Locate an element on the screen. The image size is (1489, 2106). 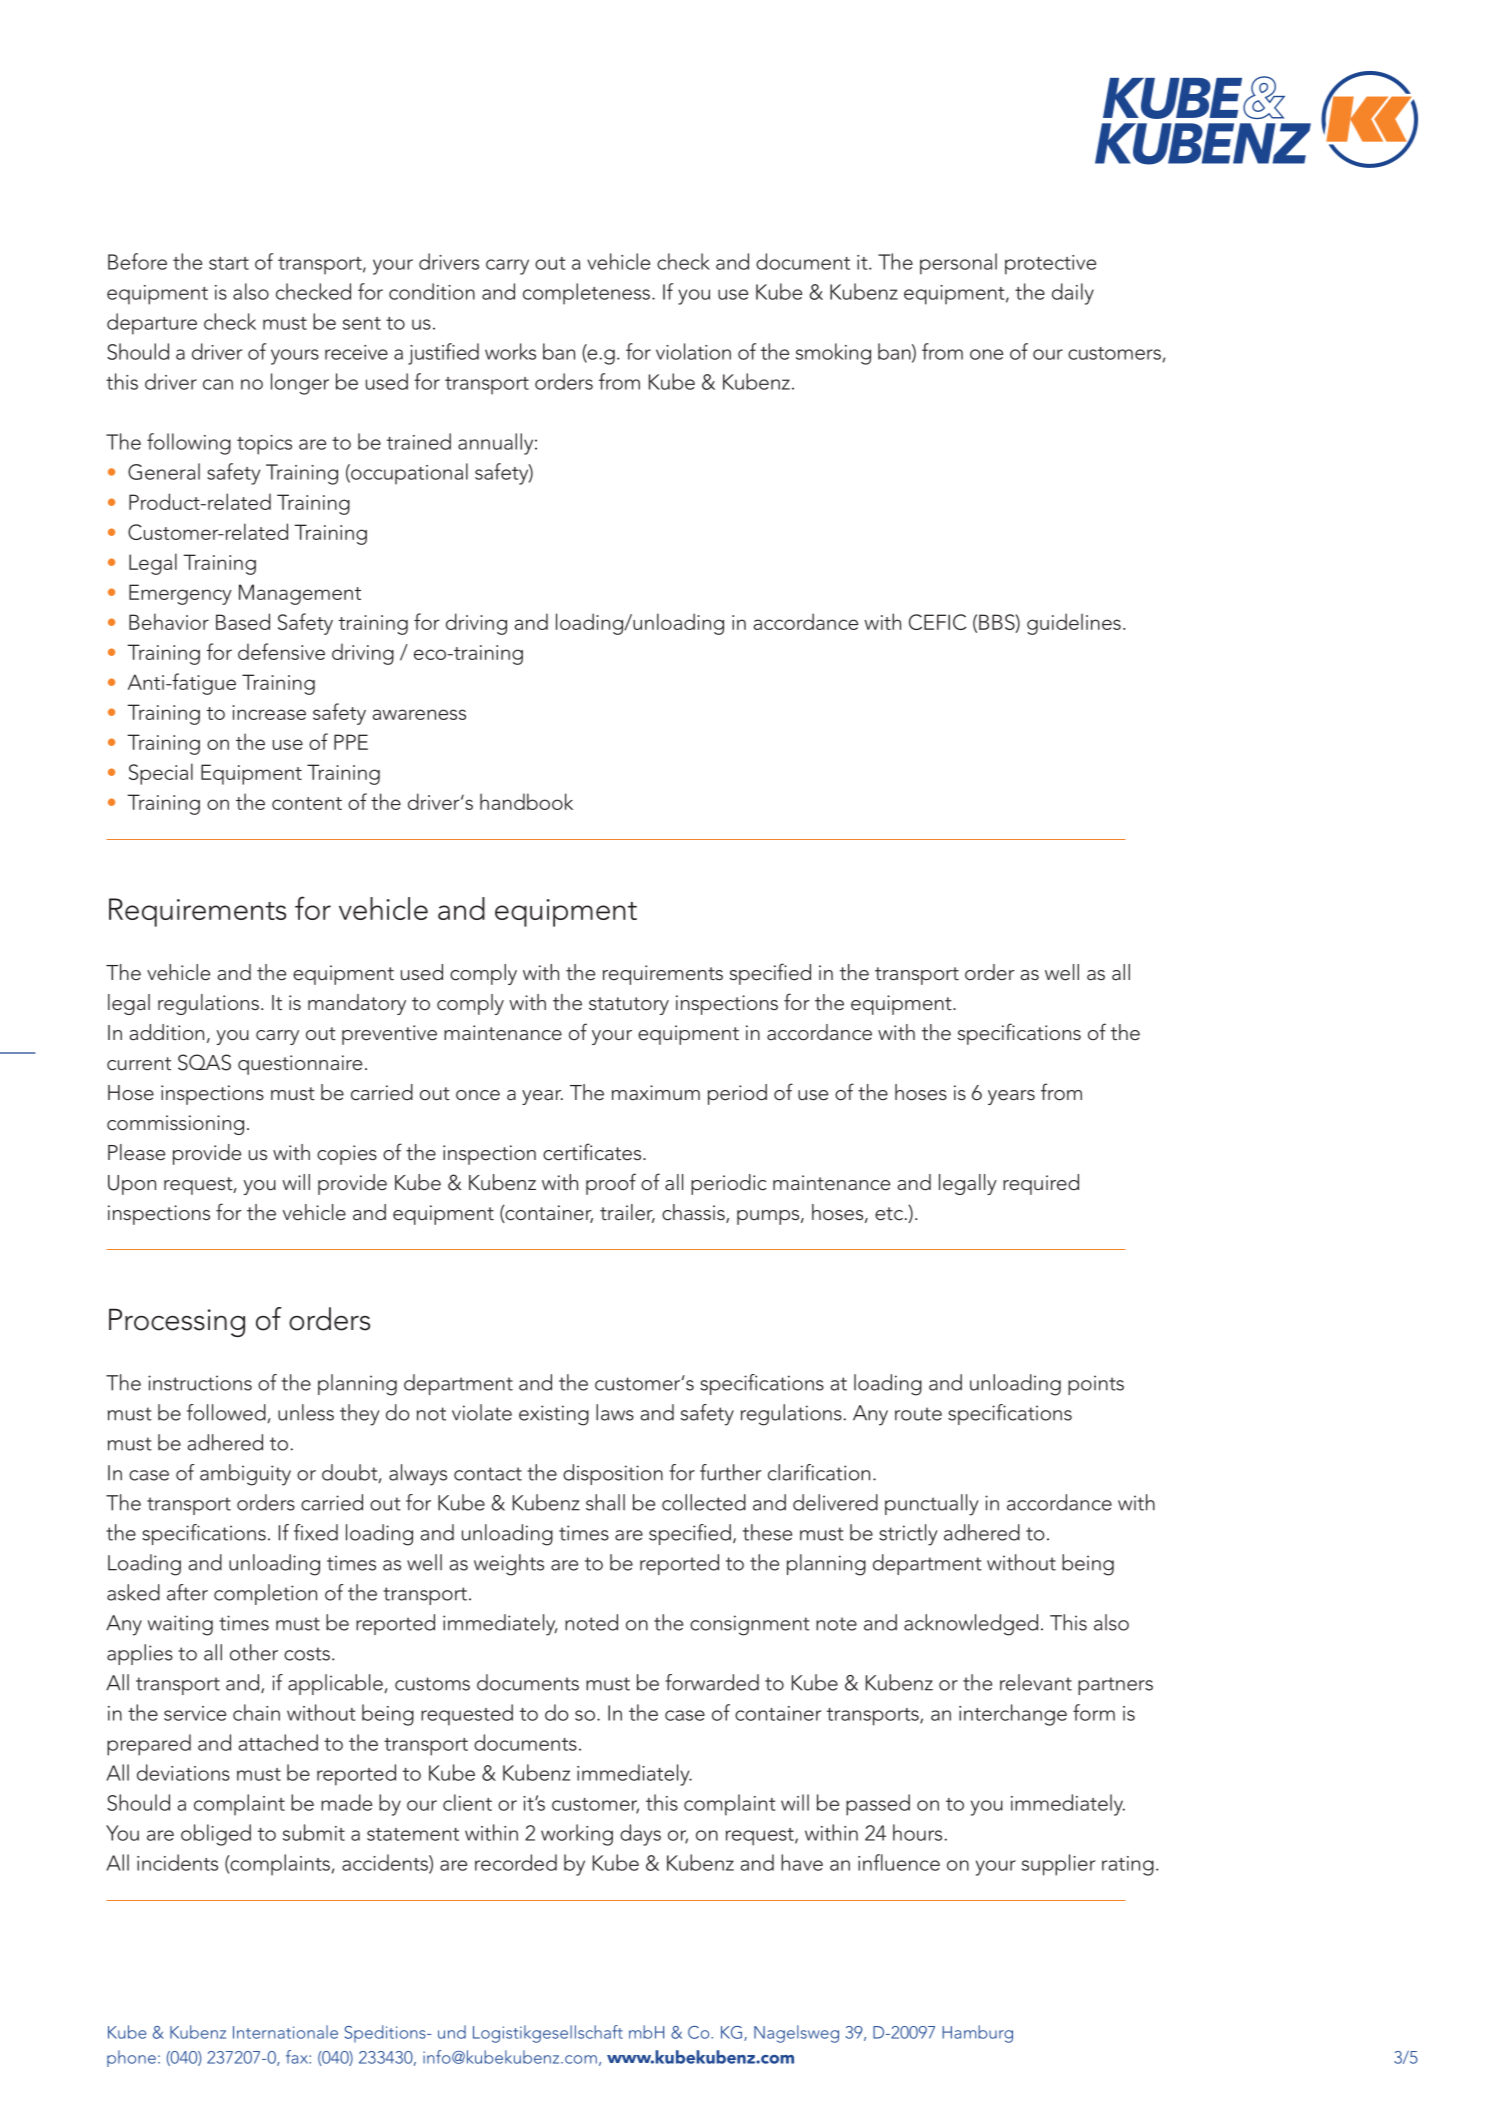
start is located at coordinates (229, 263).
